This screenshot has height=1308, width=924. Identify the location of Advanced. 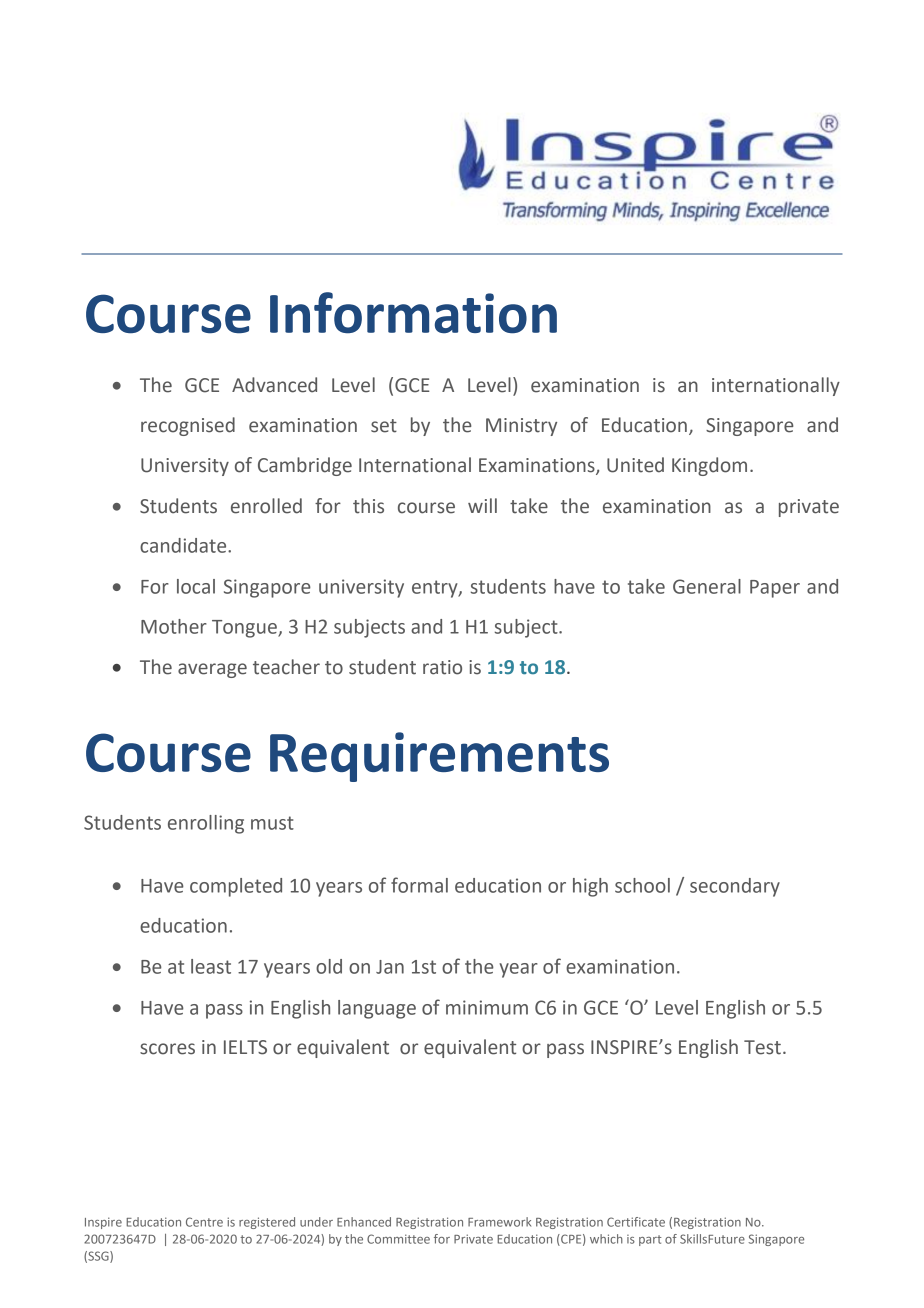
(274, 385).
